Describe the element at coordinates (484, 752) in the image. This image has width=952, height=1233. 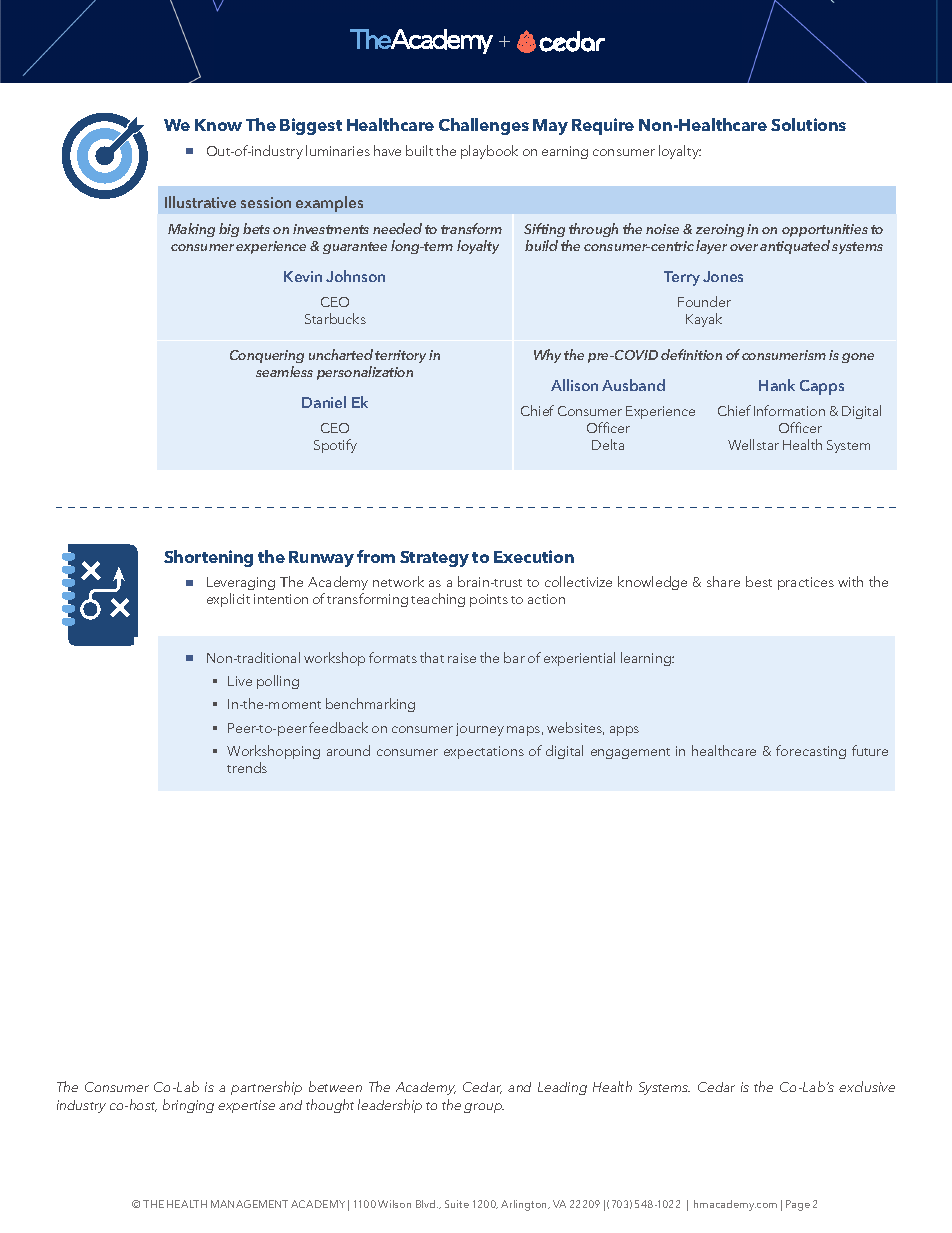
I see `expectations` at that location.
